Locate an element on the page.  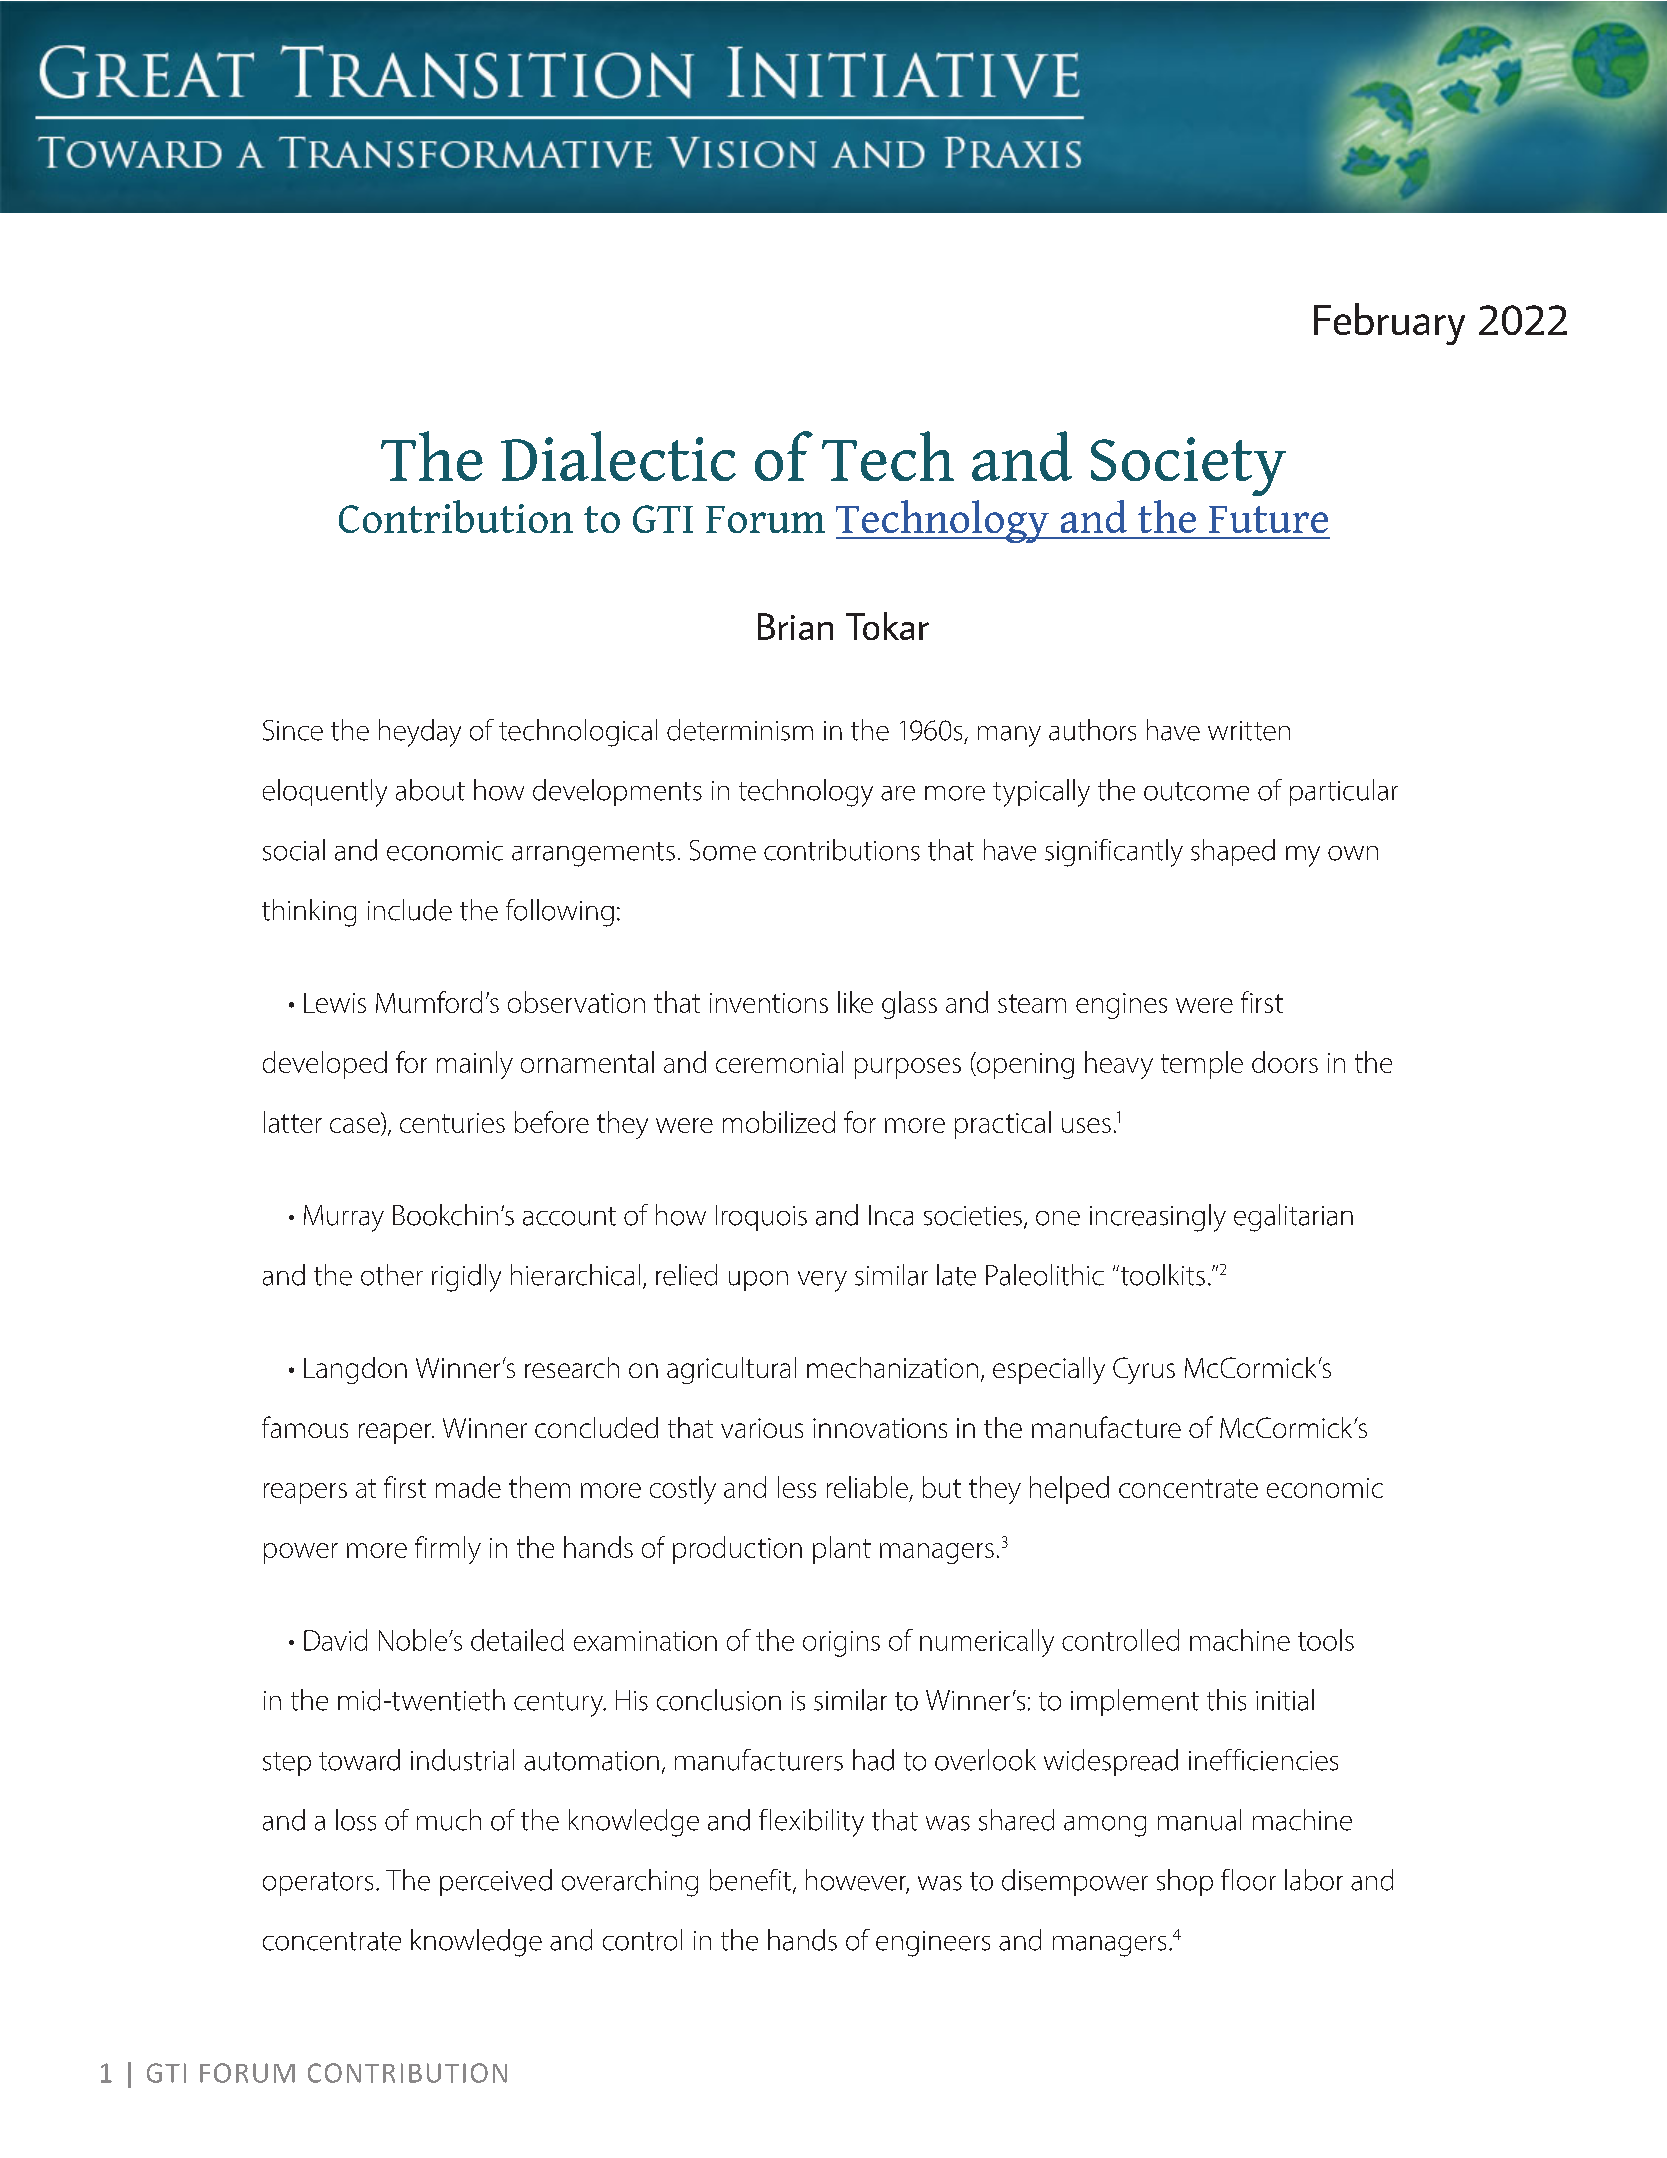
Brian is located at coordinates (795, 626).
